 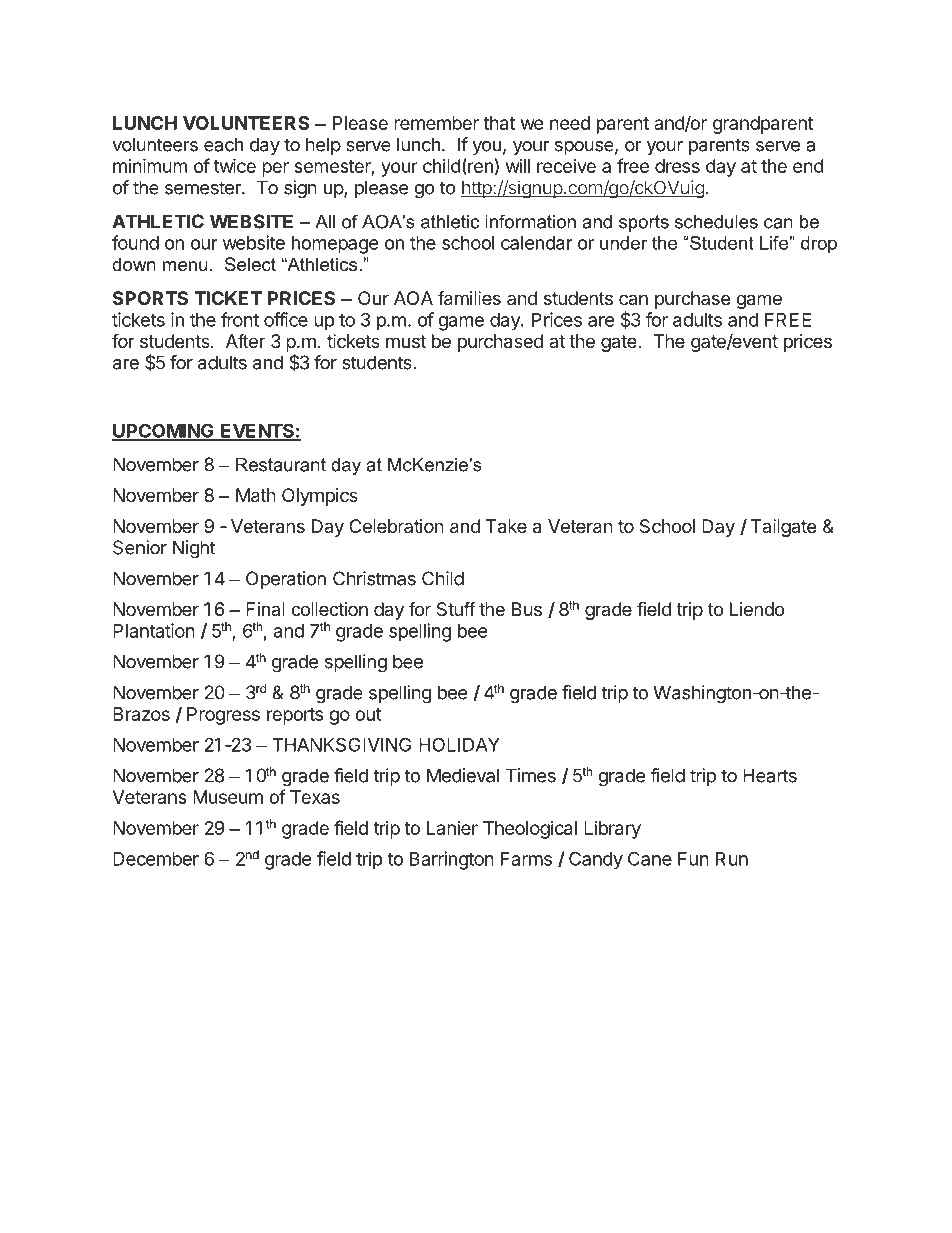 I want to click on Run, so click(x=732, y=859).
